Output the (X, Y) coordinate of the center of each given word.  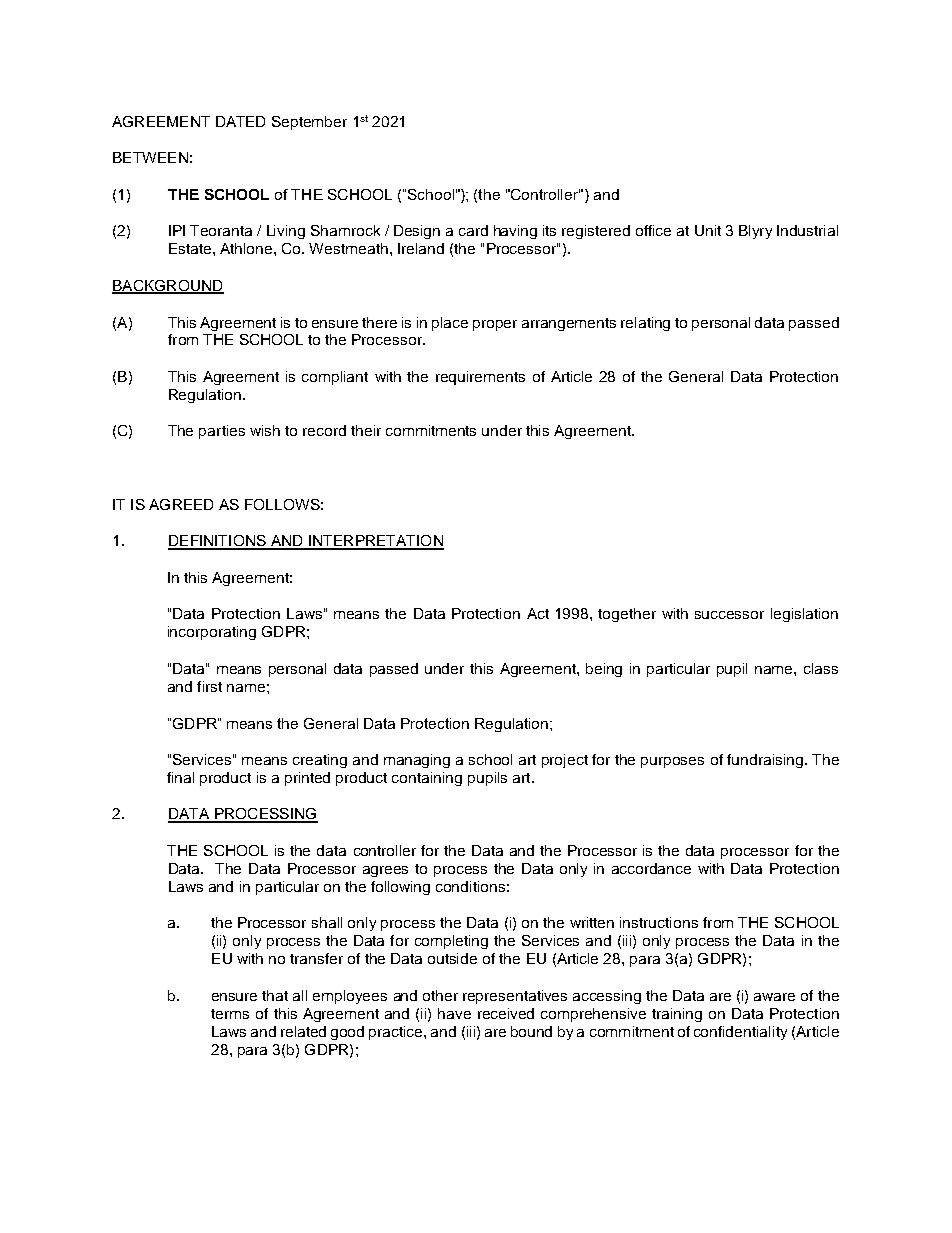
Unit (708, 230)
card (473, 230)
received (506, 1013)
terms (230, 1014)
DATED (240, 121)
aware (774, 997)
